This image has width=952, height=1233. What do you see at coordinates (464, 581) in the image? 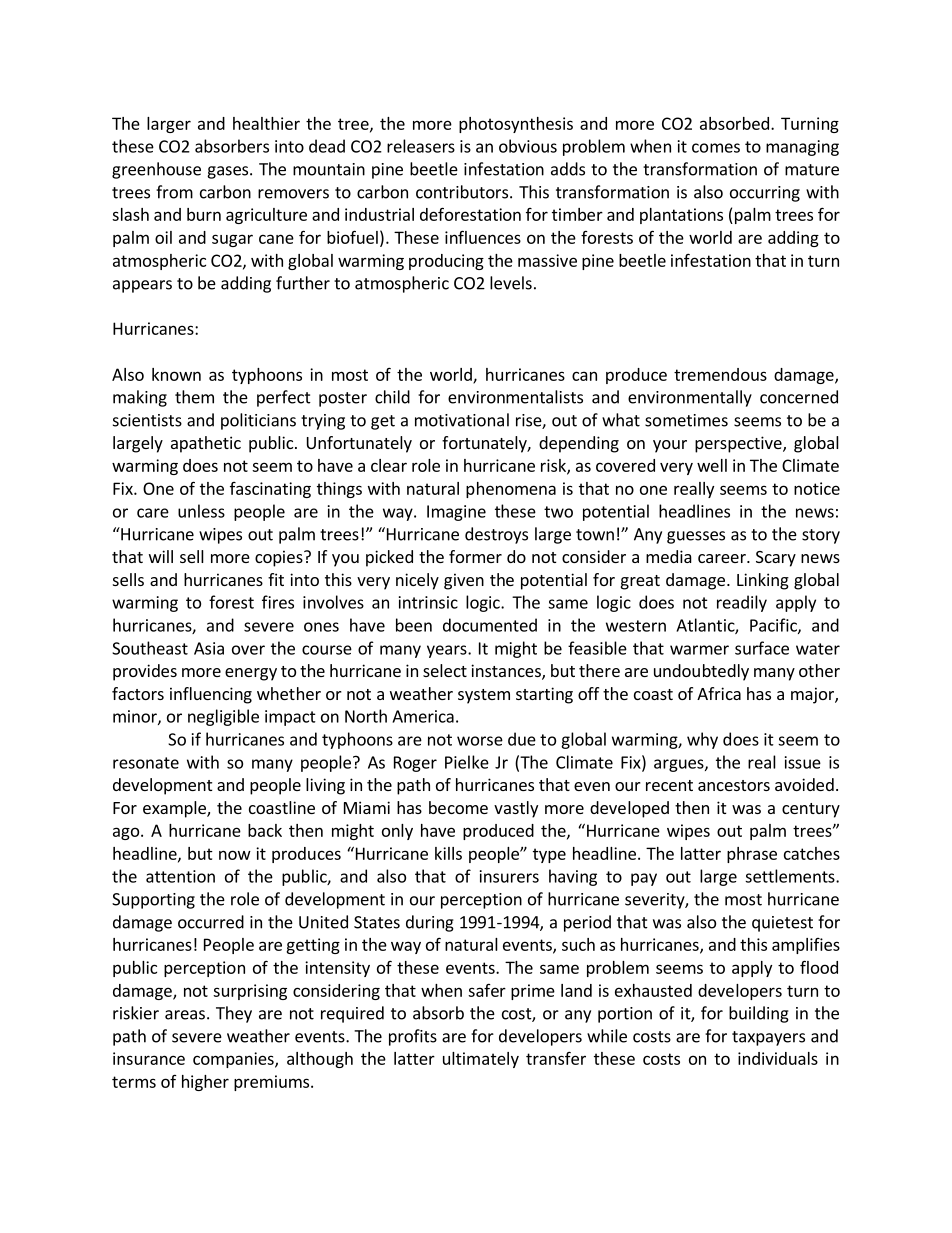
I see `given` at bounding box center [464, 581].
